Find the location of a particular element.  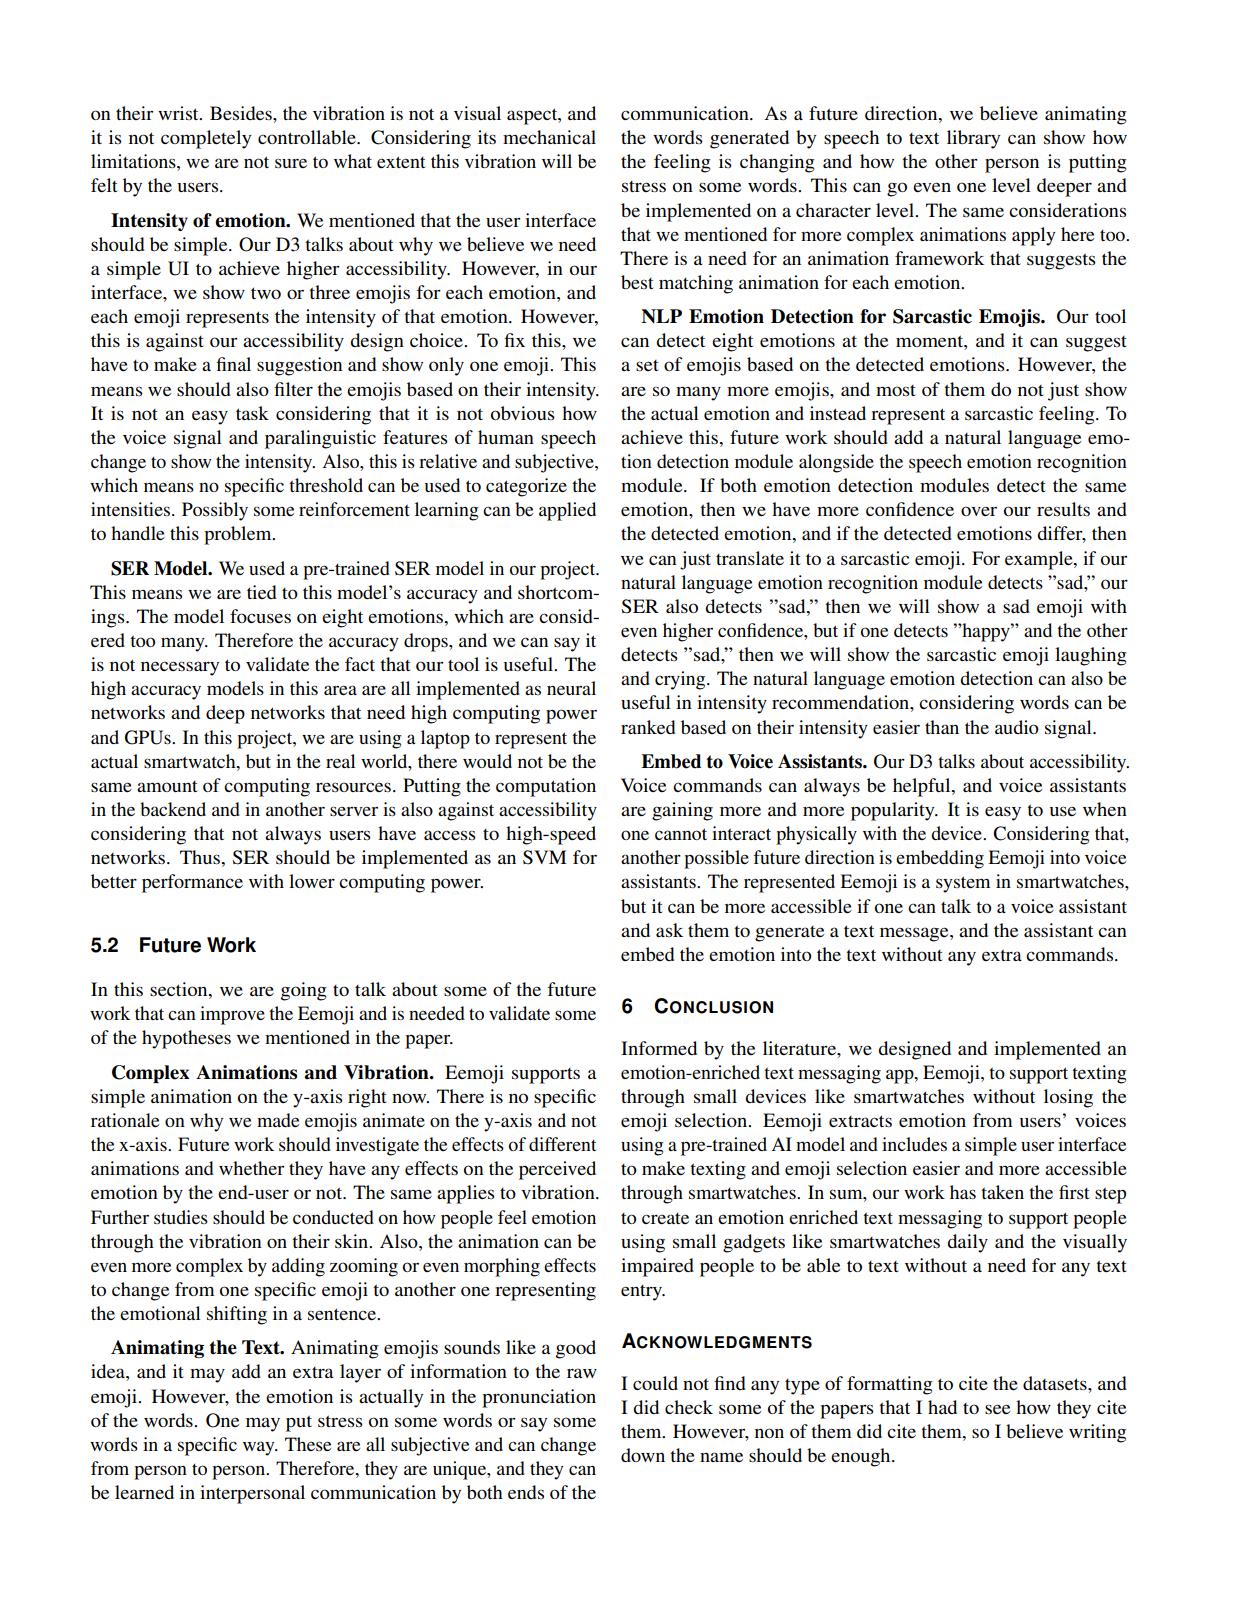

down is located at coordinates (643, 1455).
